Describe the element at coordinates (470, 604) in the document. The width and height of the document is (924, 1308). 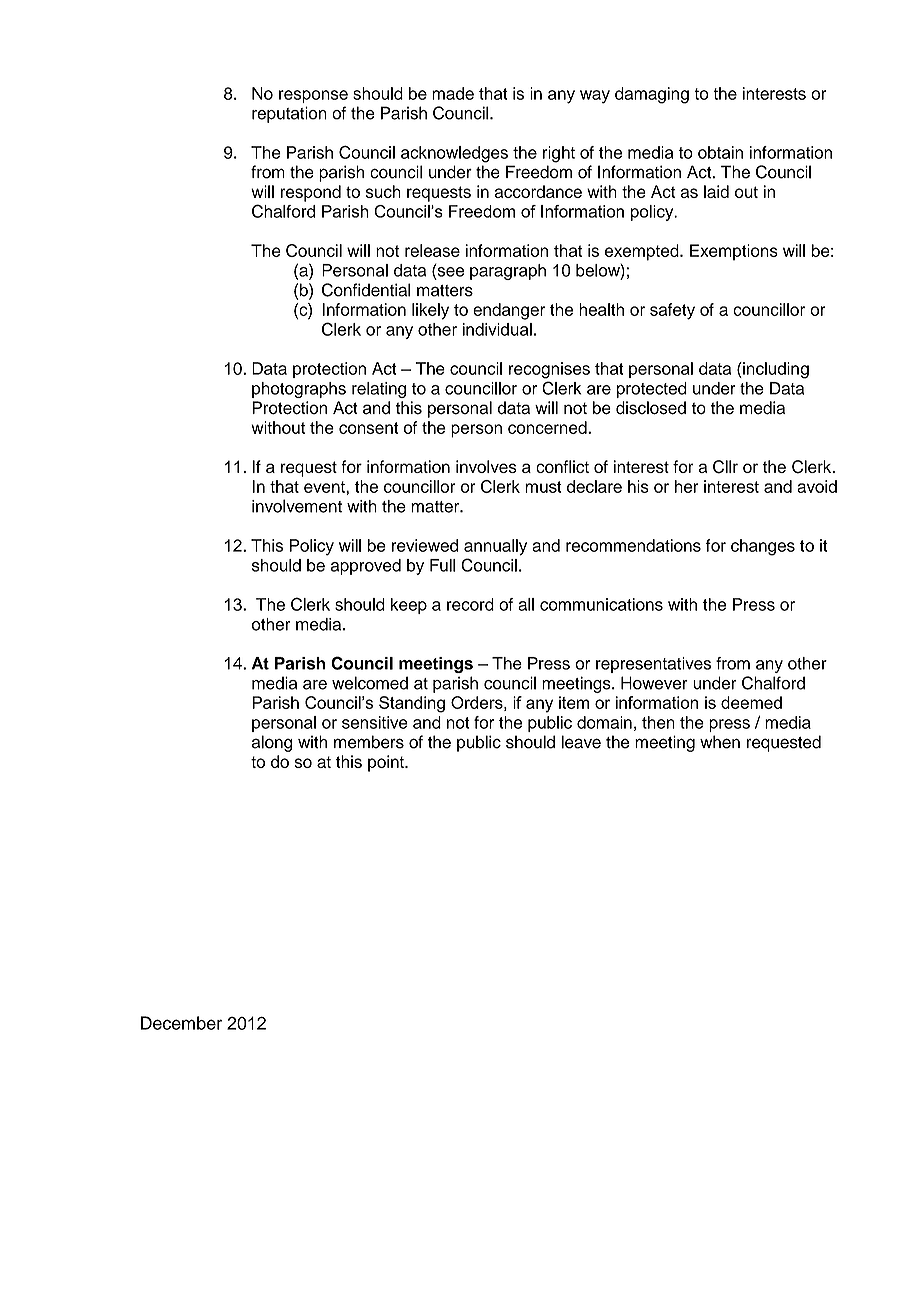
I see `record` at that location.
